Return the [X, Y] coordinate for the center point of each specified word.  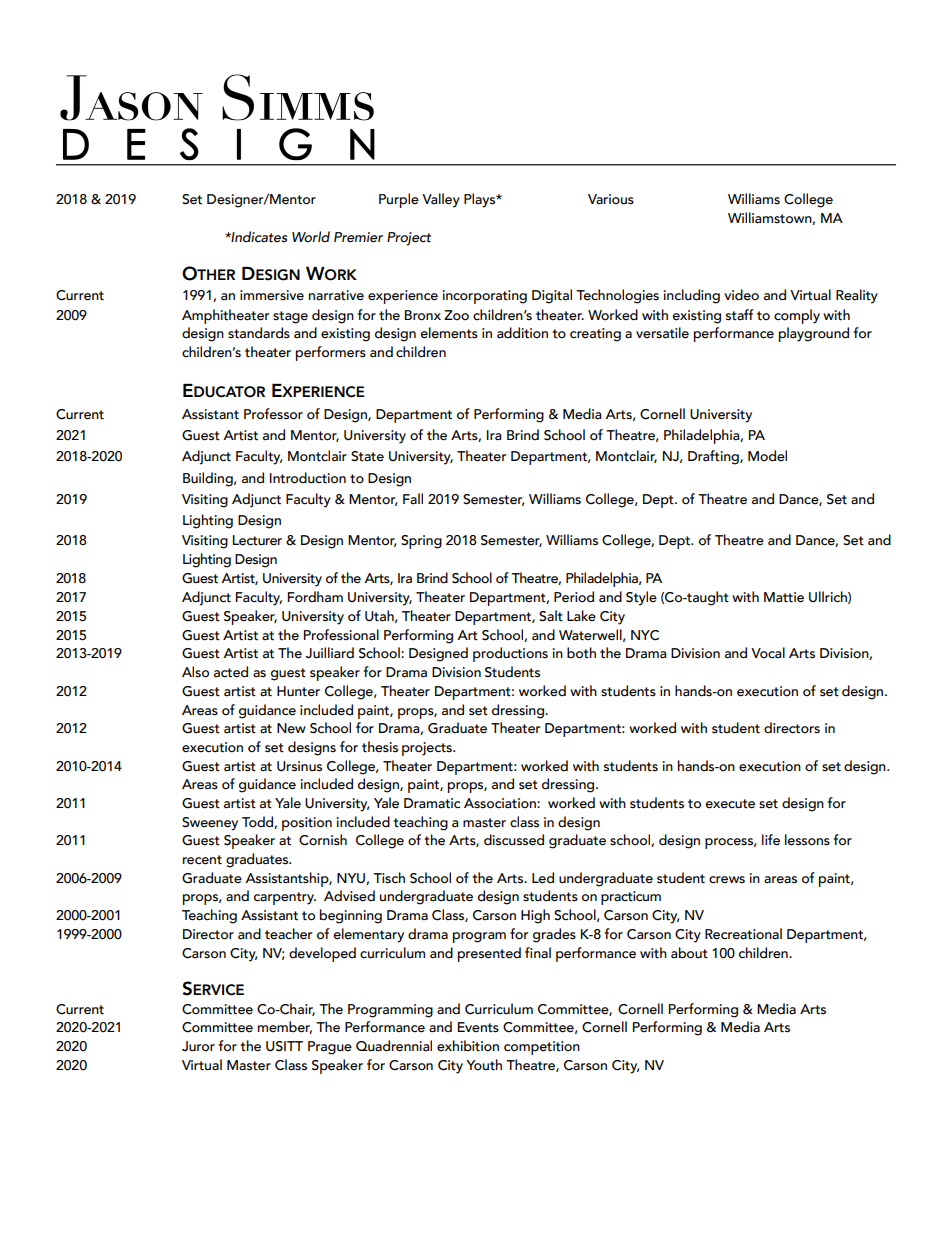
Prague [330, 1048]
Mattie [784, 597]
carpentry [285, 898]
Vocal [768, 653]
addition [522, 333]
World [311, 237]
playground [814, 334]
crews [727, 880]
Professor [273, 414]
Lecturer [257, 540]
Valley [441, 200]
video [741, 295]
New [291, 728]
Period [574, 597]
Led [543, 878]
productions [510, 654]
